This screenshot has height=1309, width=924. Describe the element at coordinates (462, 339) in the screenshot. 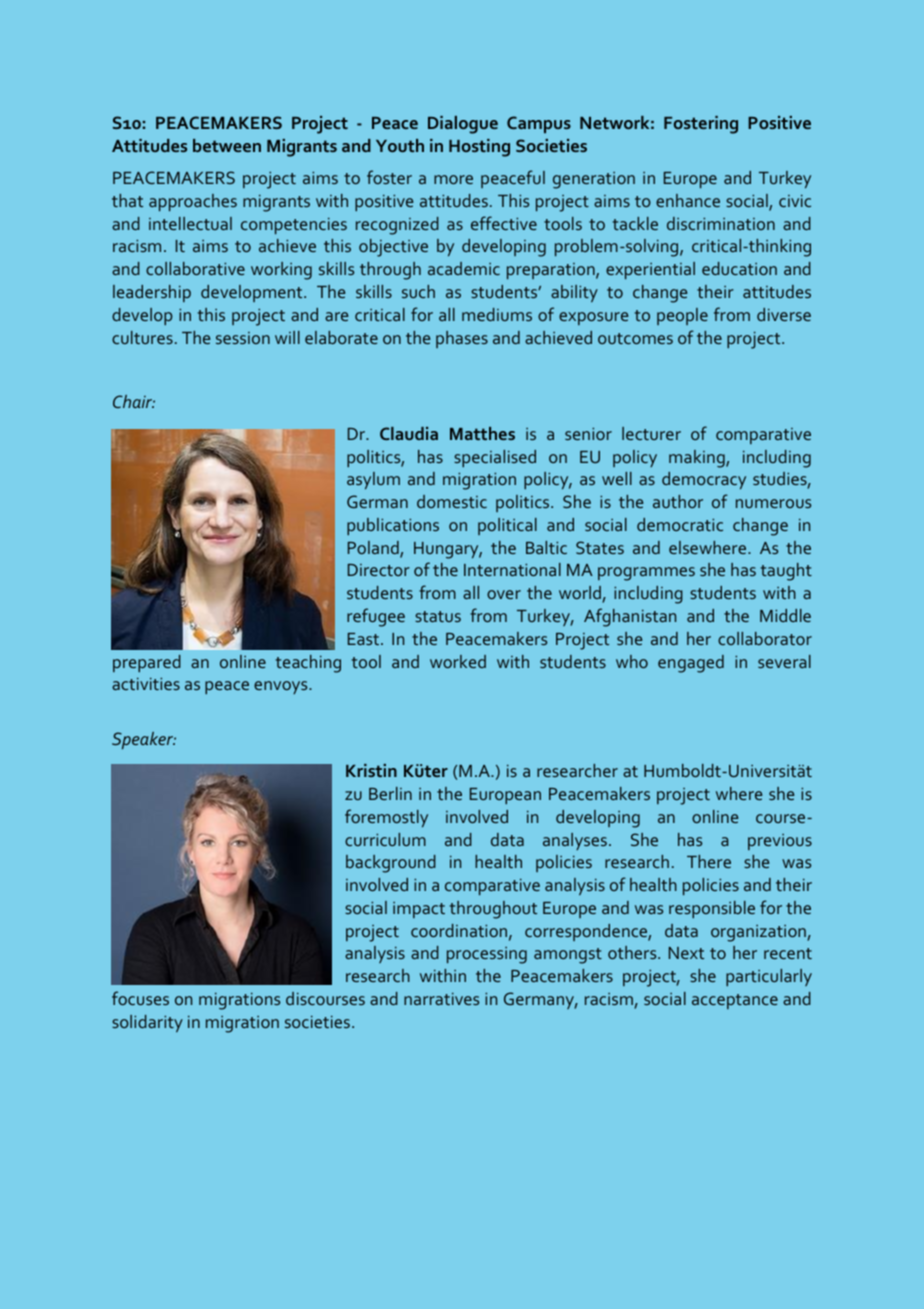

I see `phases` at that location.
